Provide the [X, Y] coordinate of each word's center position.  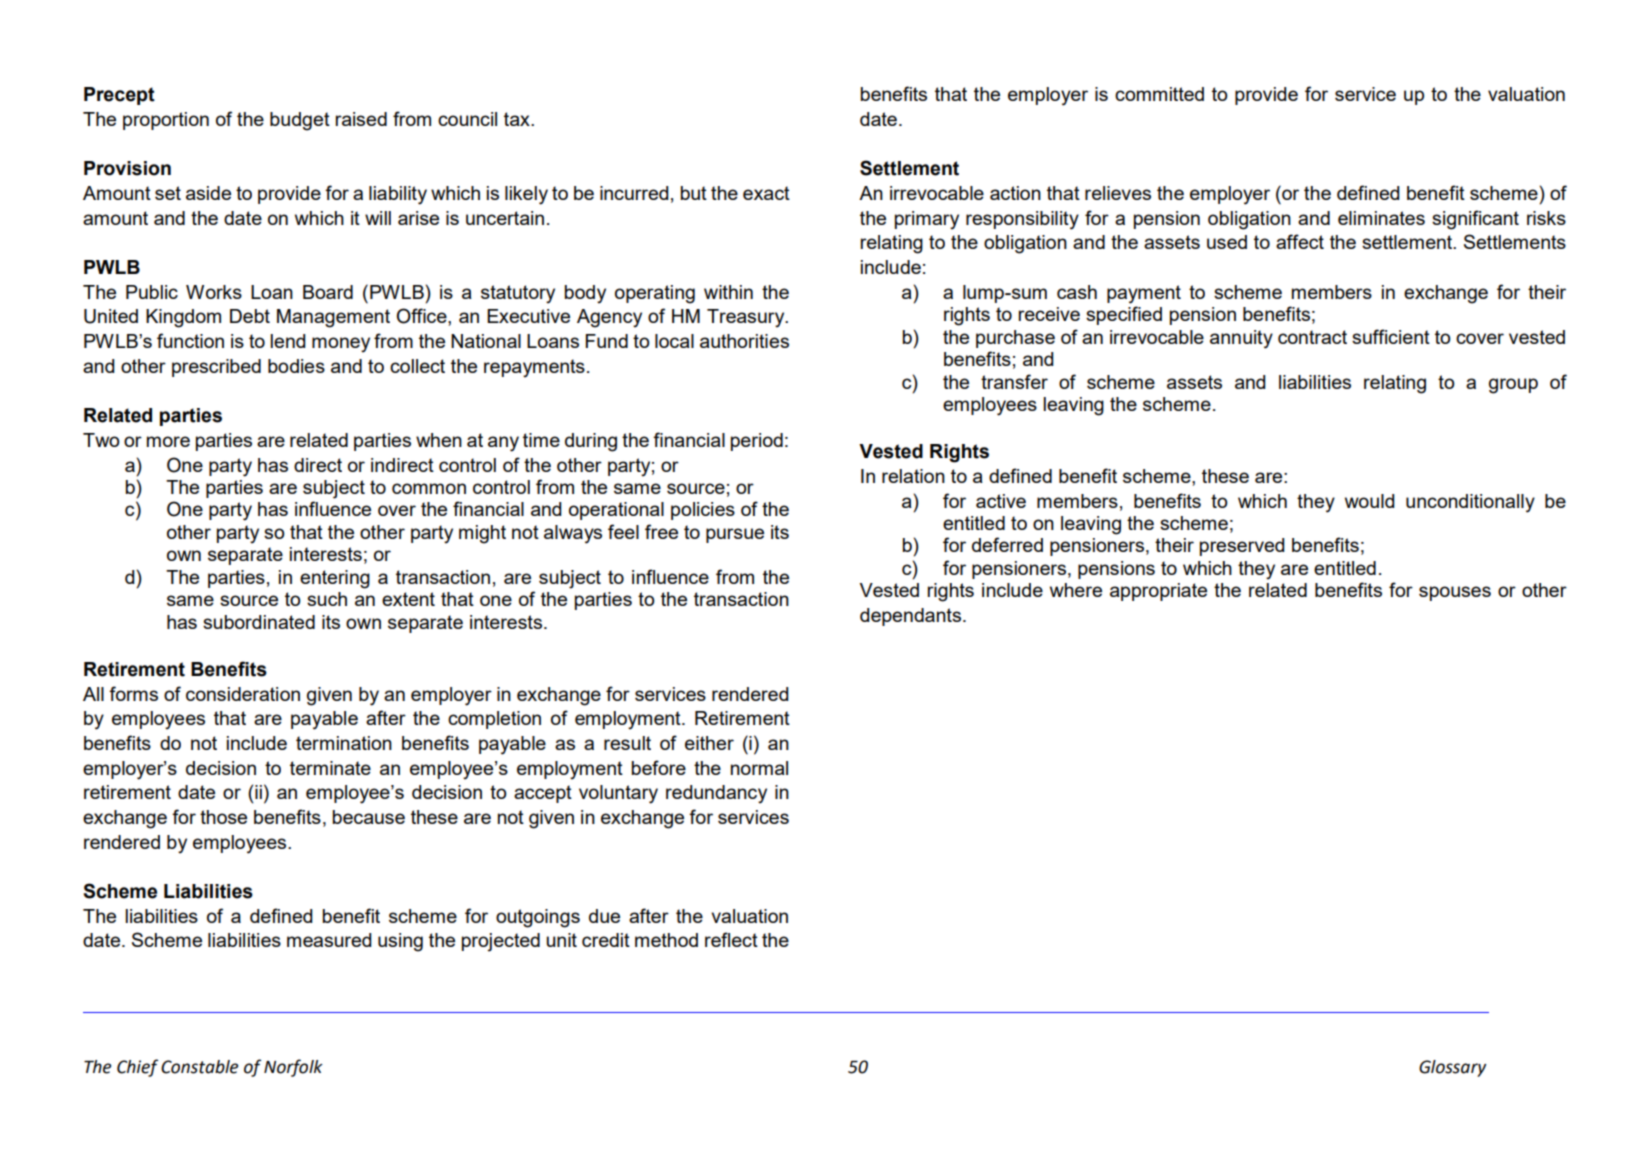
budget [300, 121]
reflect [731, 939]
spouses [1455, 593]
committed [1159, 94]
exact [766, 193]
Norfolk [293, 1068]
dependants [910, 617]
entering [335, 579]
